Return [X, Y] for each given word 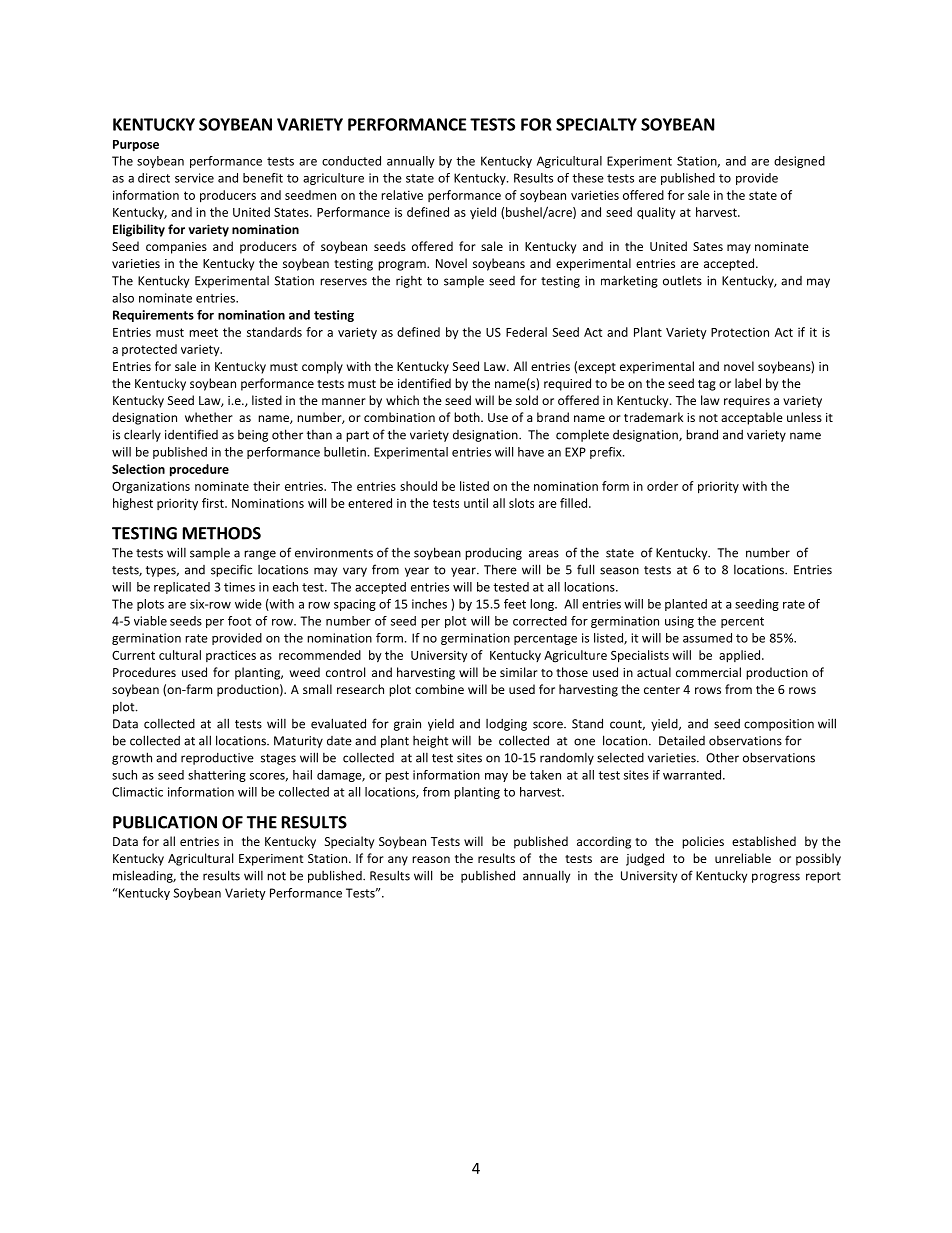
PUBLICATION [165, 822]
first [214, 503]
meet [203, 332]
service [194, 178]
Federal [526, 332]
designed [799, 162]
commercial [708, 672]
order [662, 486]
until [476, 503]
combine [439, 689]
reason [431, 859]
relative [402, 195]
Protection [740, 332]
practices [231, 656]
